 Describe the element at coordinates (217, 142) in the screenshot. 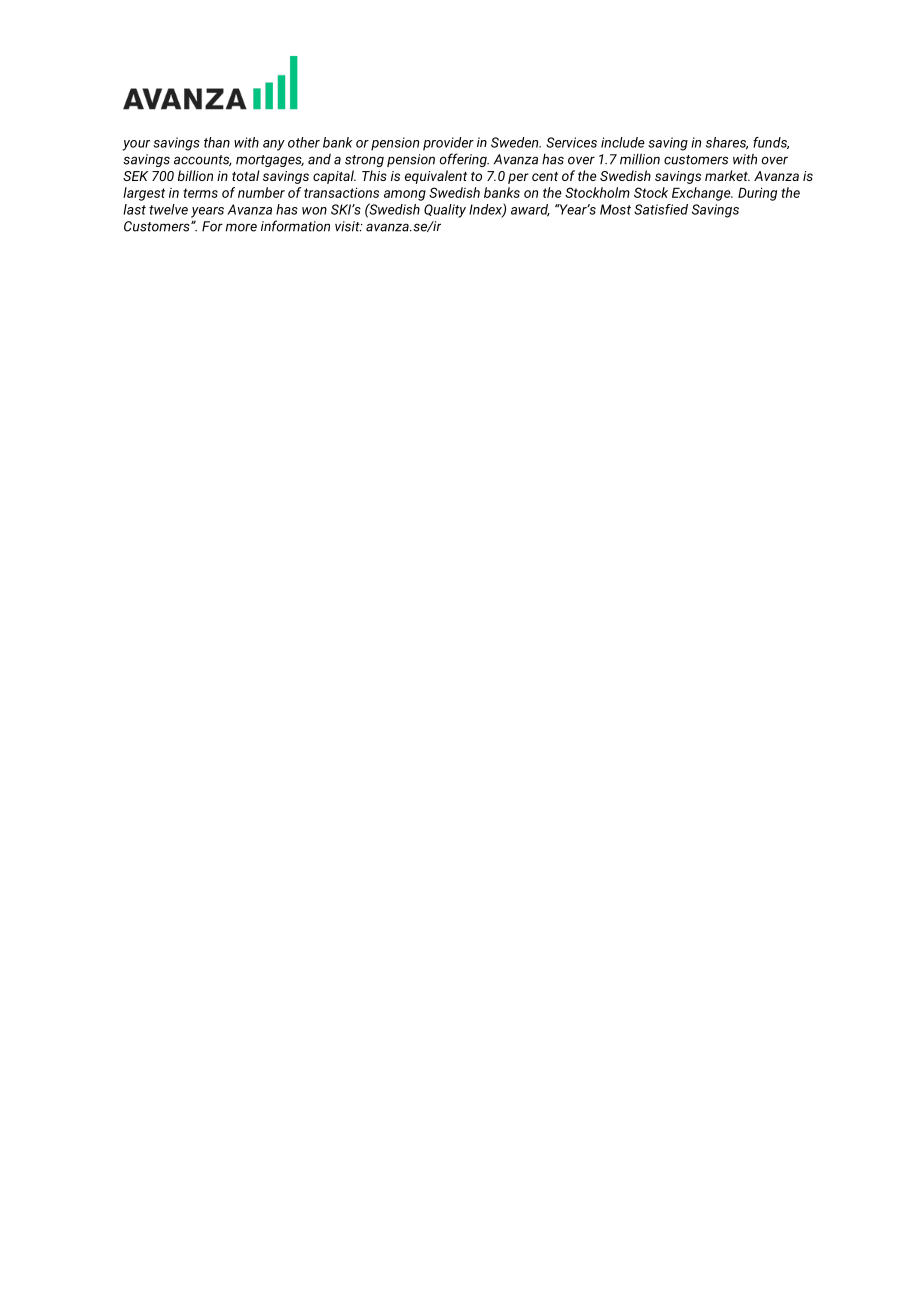

I see `than` at that location.
